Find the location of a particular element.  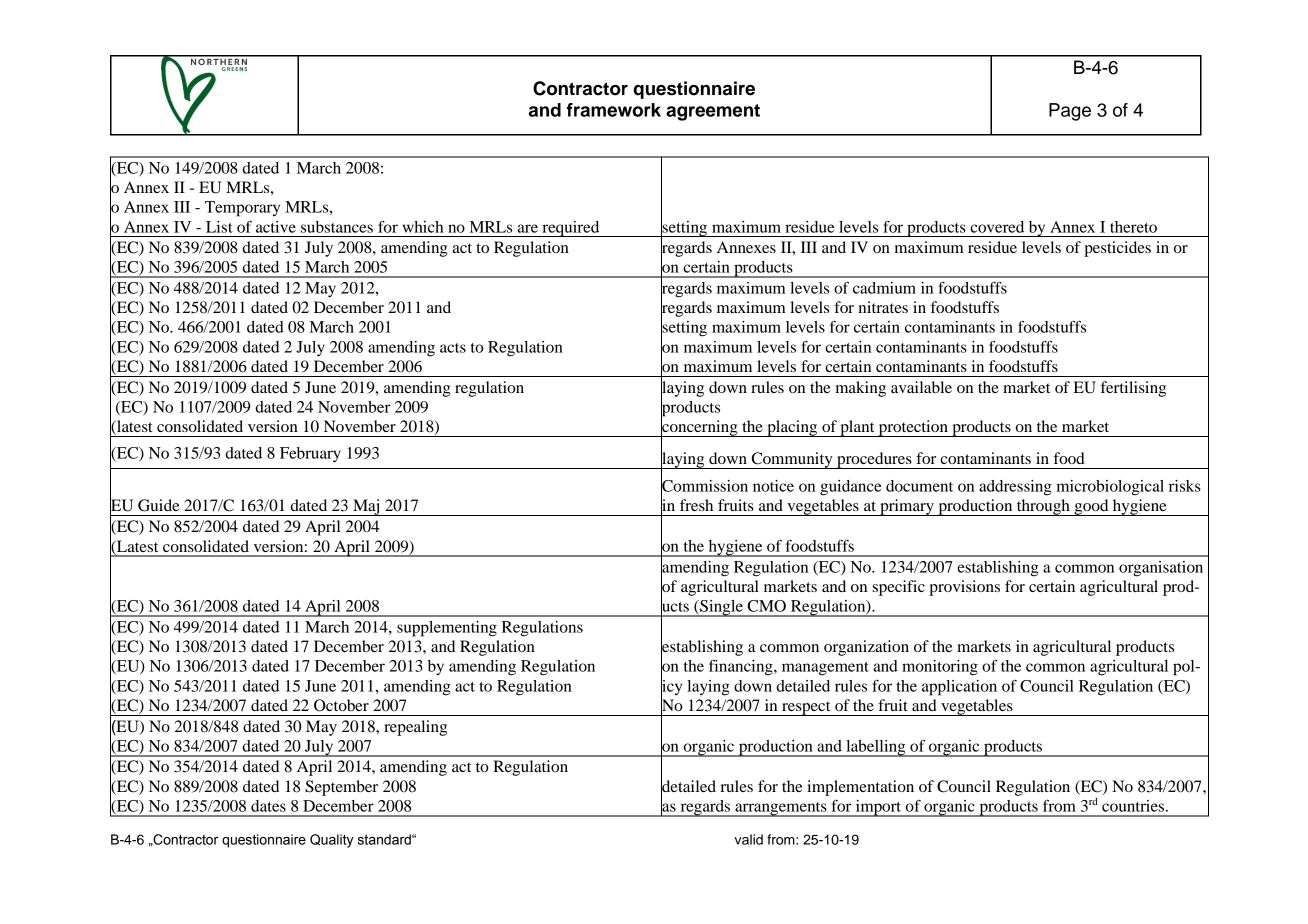

Page is located at coordinates (1070, 112).
